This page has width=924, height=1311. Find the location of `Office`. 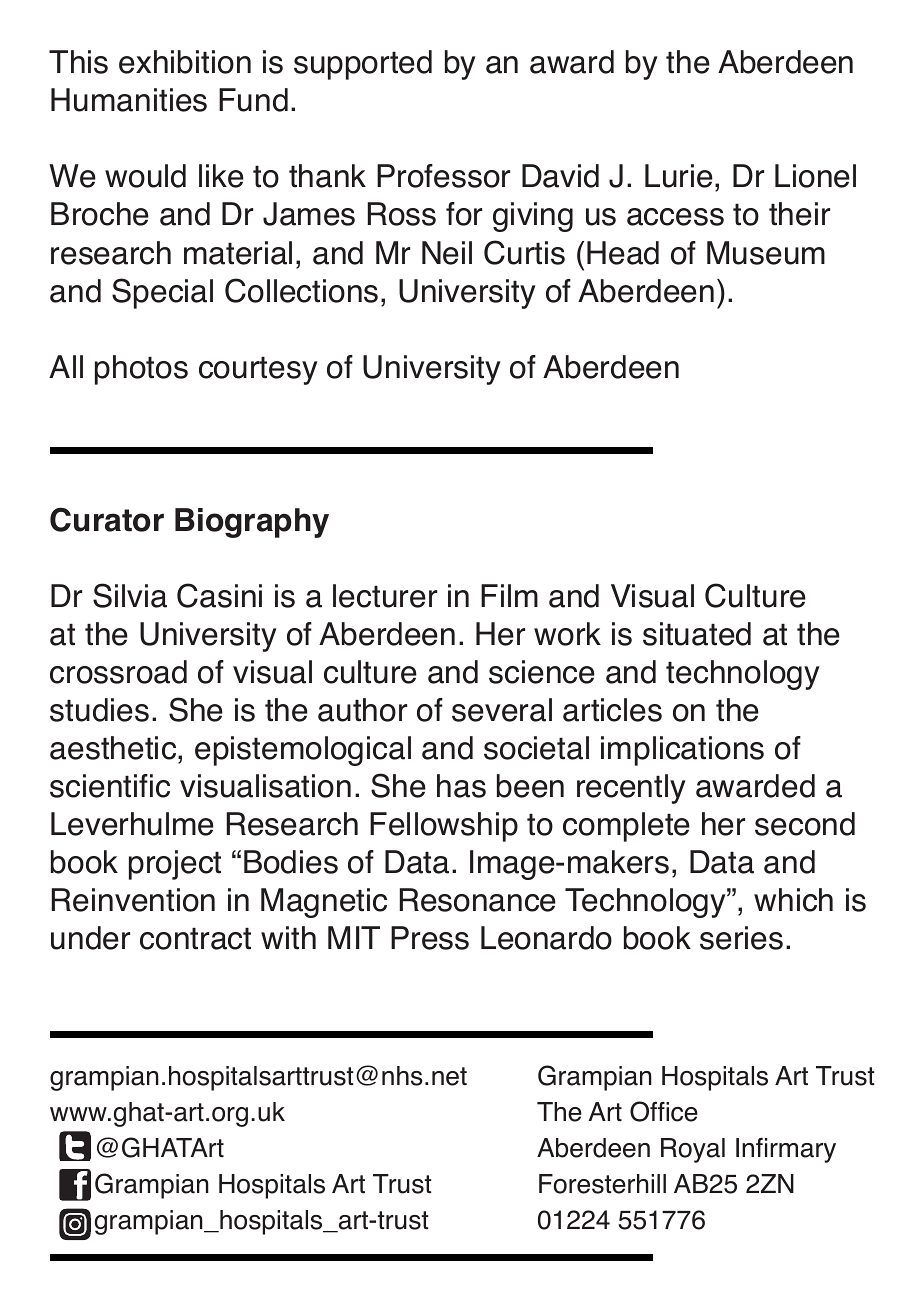

Office is located at coordinates (664, 1111).
